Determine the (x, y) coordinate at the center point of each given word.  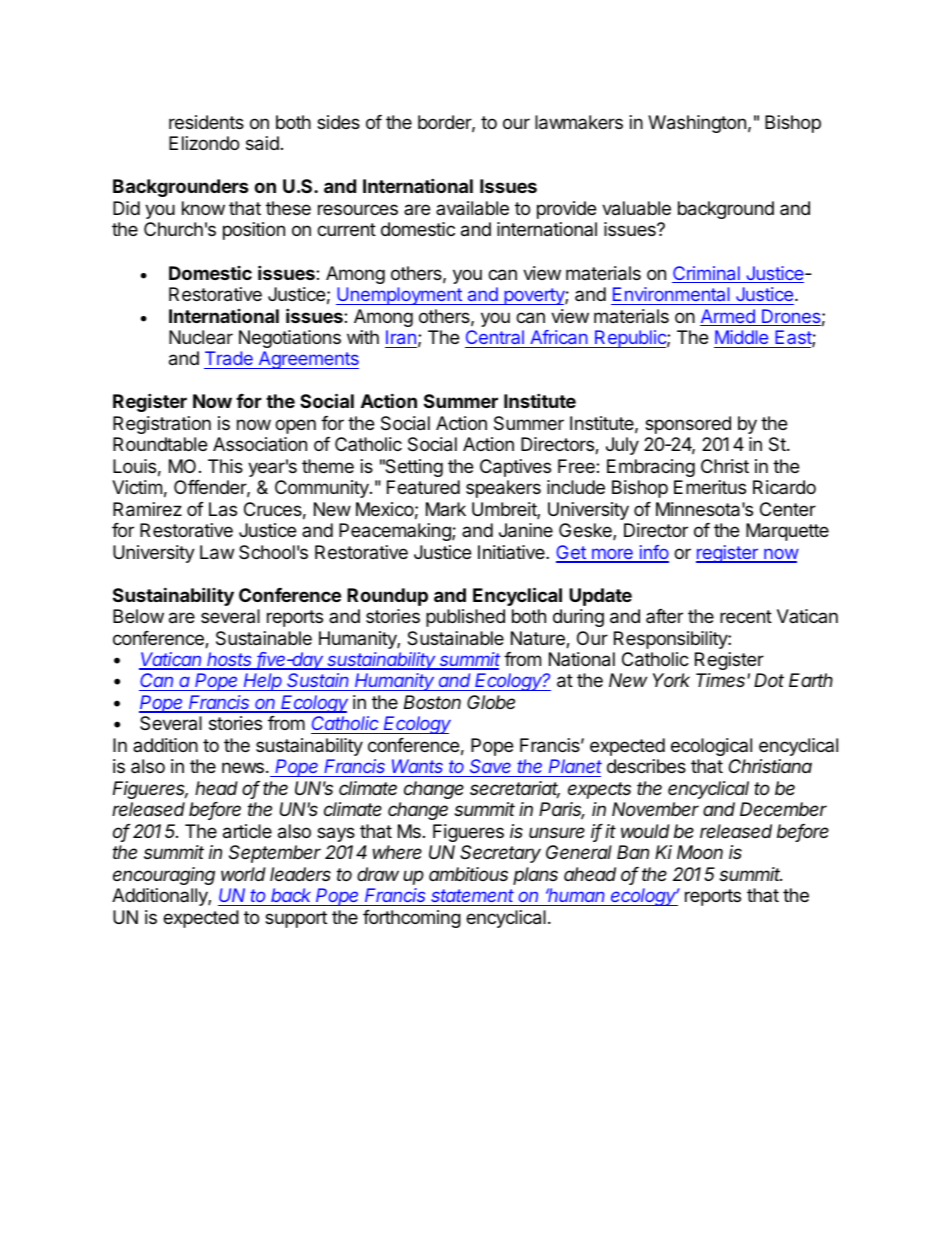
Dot (769, 680)
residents (206, 122)
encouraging (164, 876)
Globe (491, 702)
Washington (697, 124)
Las (223, 509)
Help (263, 682)
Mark (446, 509)
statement (472, 895)
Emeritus (710, 487)
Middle (741, 337)
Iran (401, 337)
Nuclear (201, 337)
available (472, 208)
